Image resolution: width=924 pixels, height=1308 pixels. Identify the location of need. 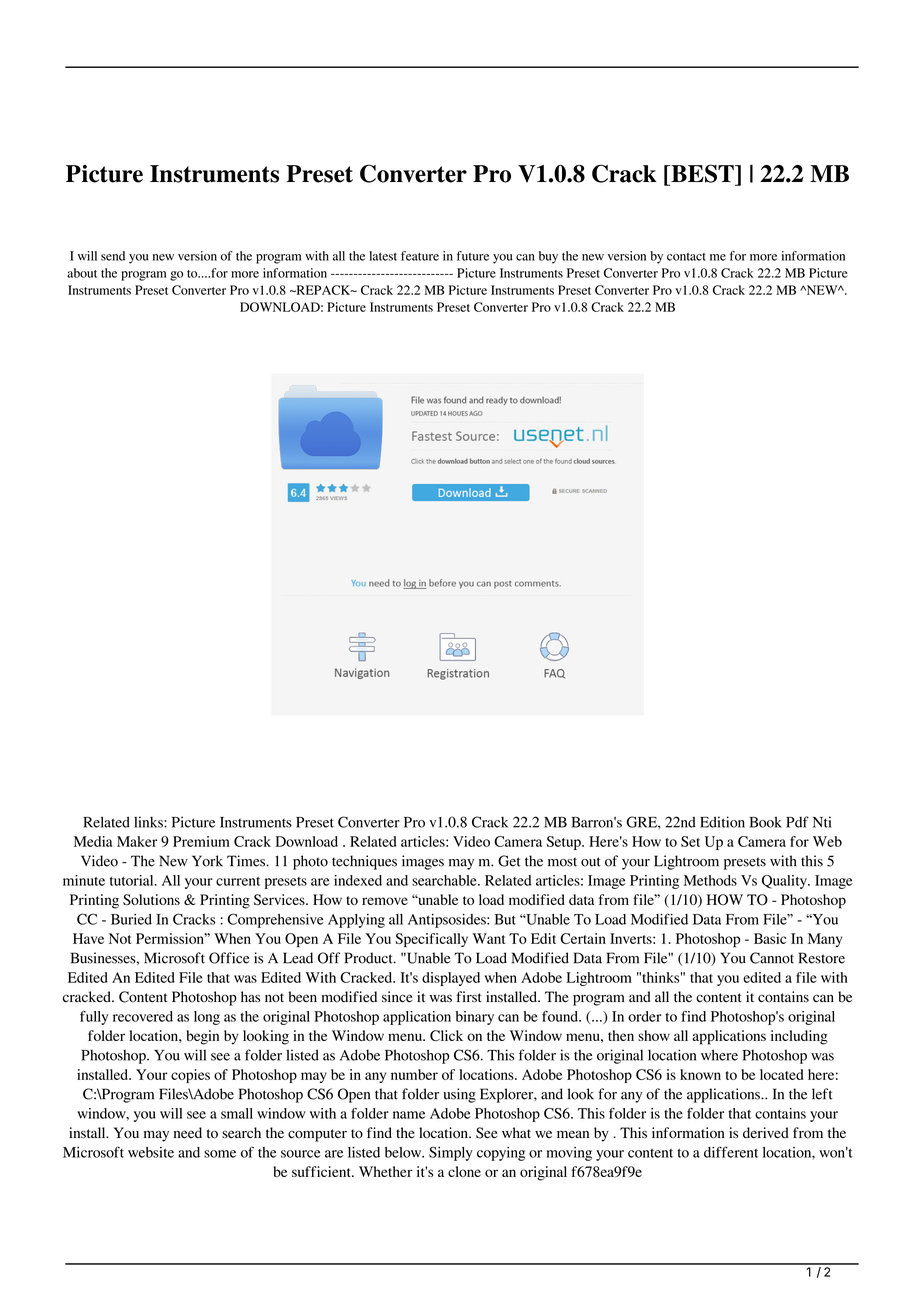
(188, 1132).
